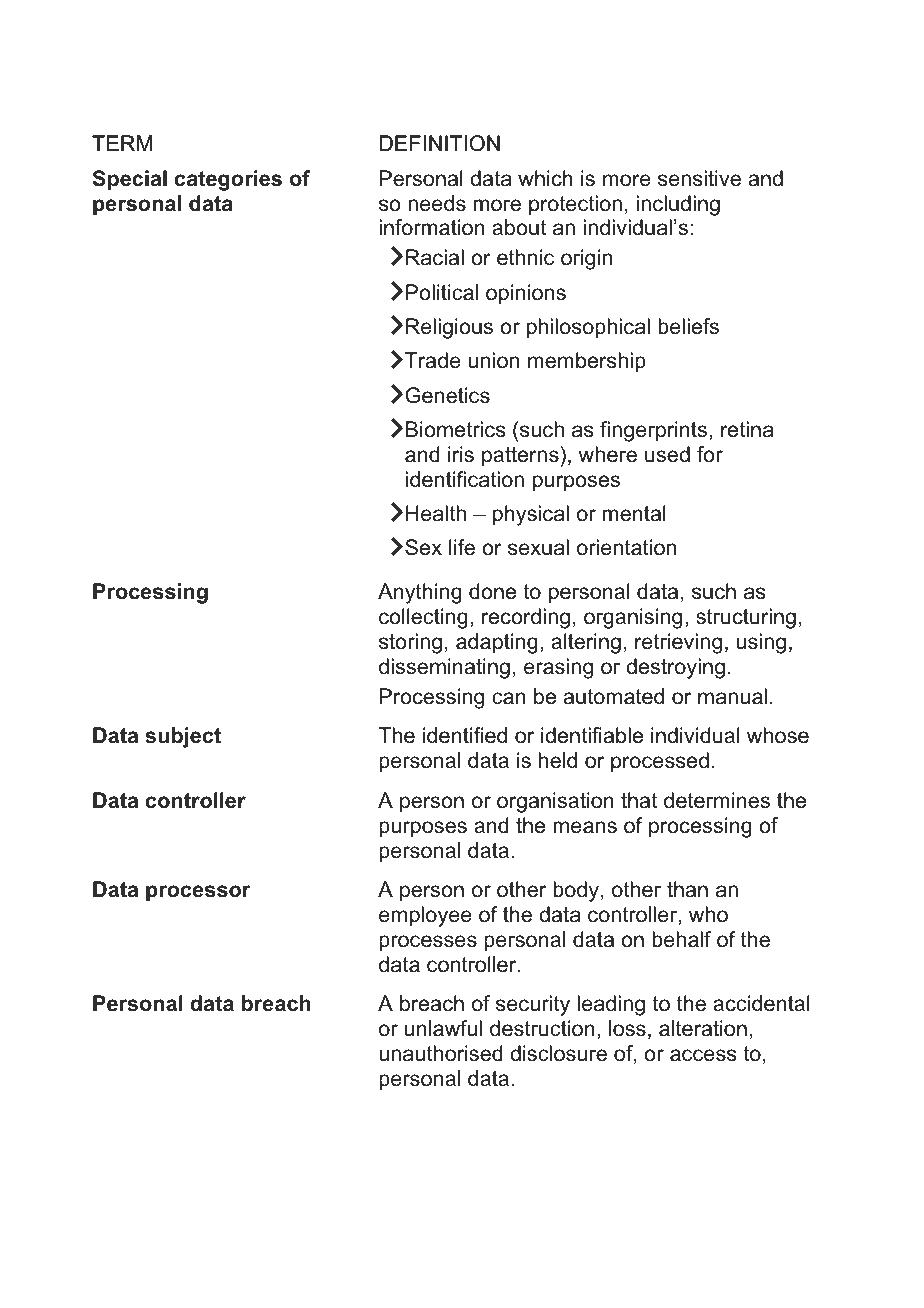 The width and height of the screenshot is (924, 1308). What do you see at coordinates (703, 1028) in the screenshot?
I see `alteration` at bounding box center [703, 1028].
